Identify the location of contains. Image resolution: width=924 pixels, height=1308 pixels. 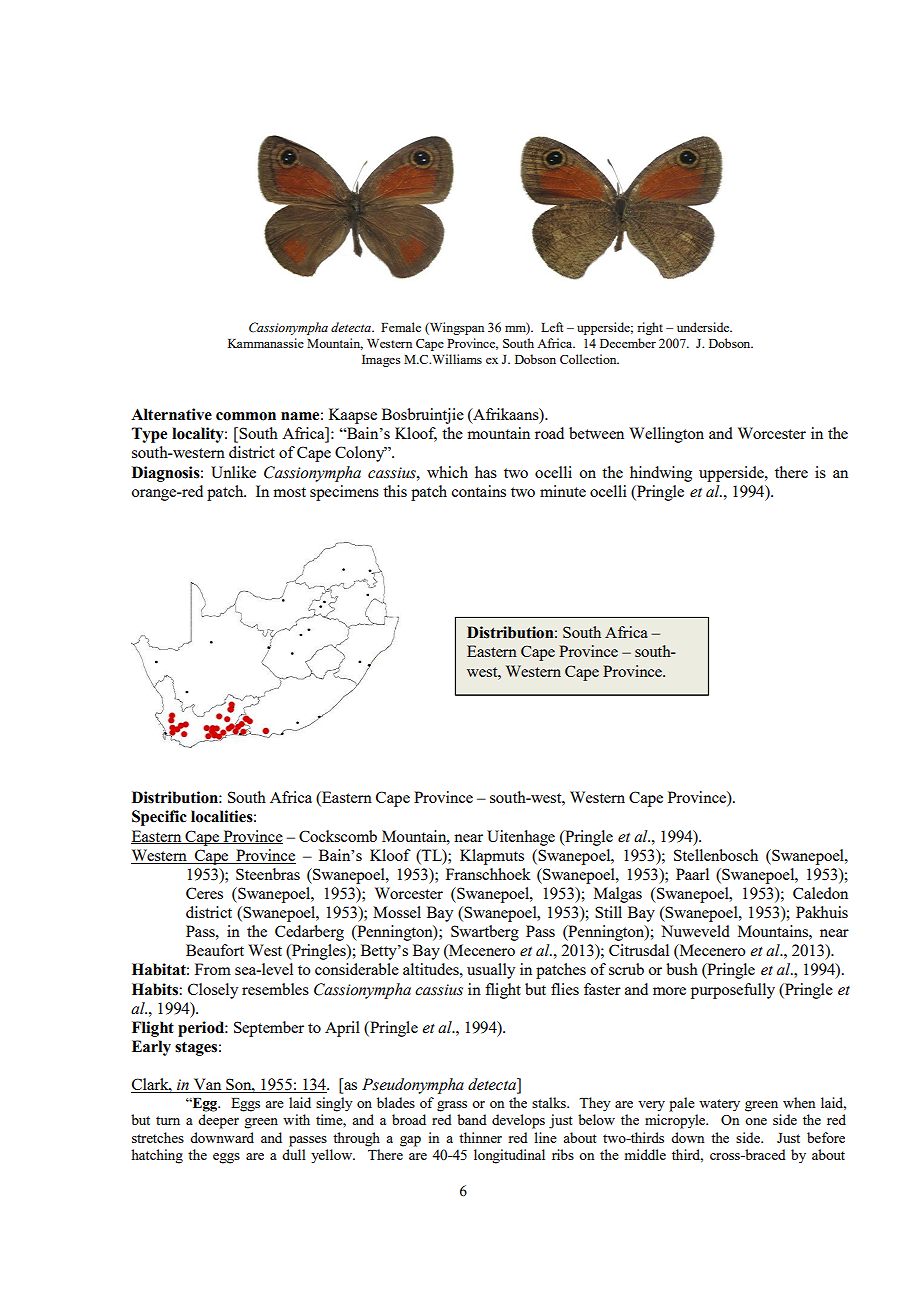
(479, 491).
